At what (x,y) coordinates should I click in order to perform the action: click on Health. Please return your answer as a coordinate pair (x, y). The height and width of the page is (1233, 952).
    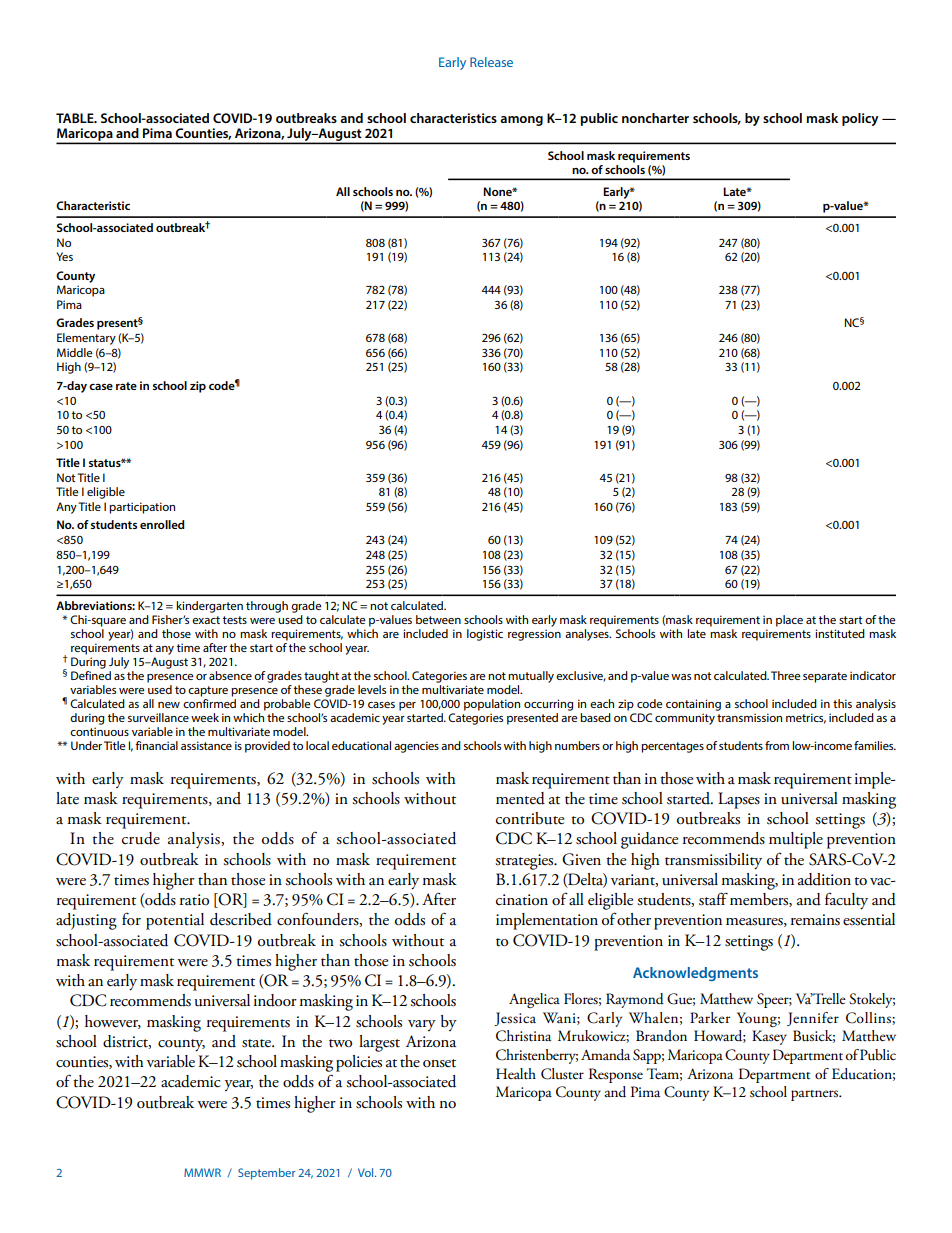
    Looking at the image, I should click on (516, 1074).
